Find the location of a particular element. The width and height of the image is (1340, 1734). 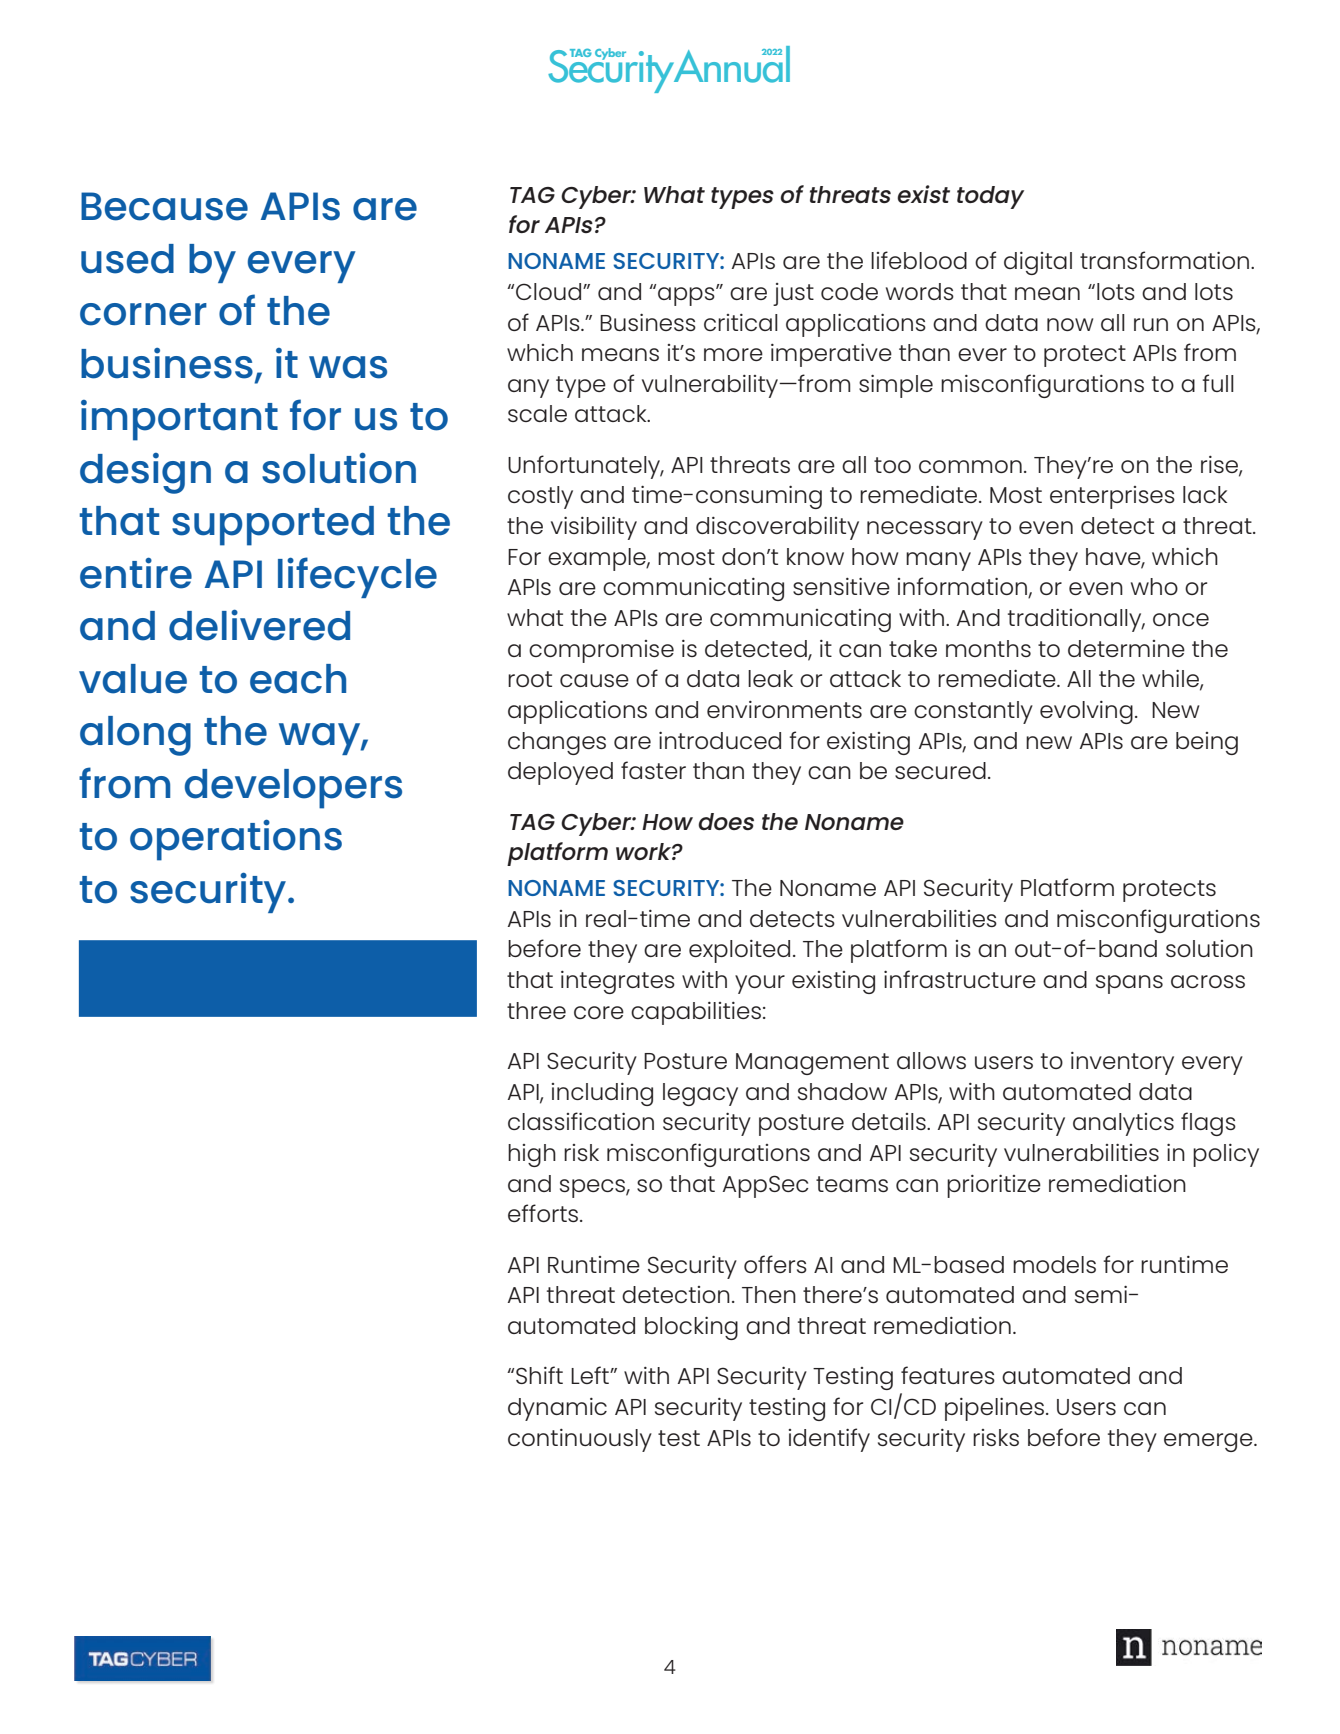

operations is located at coordinates (236, 840).
